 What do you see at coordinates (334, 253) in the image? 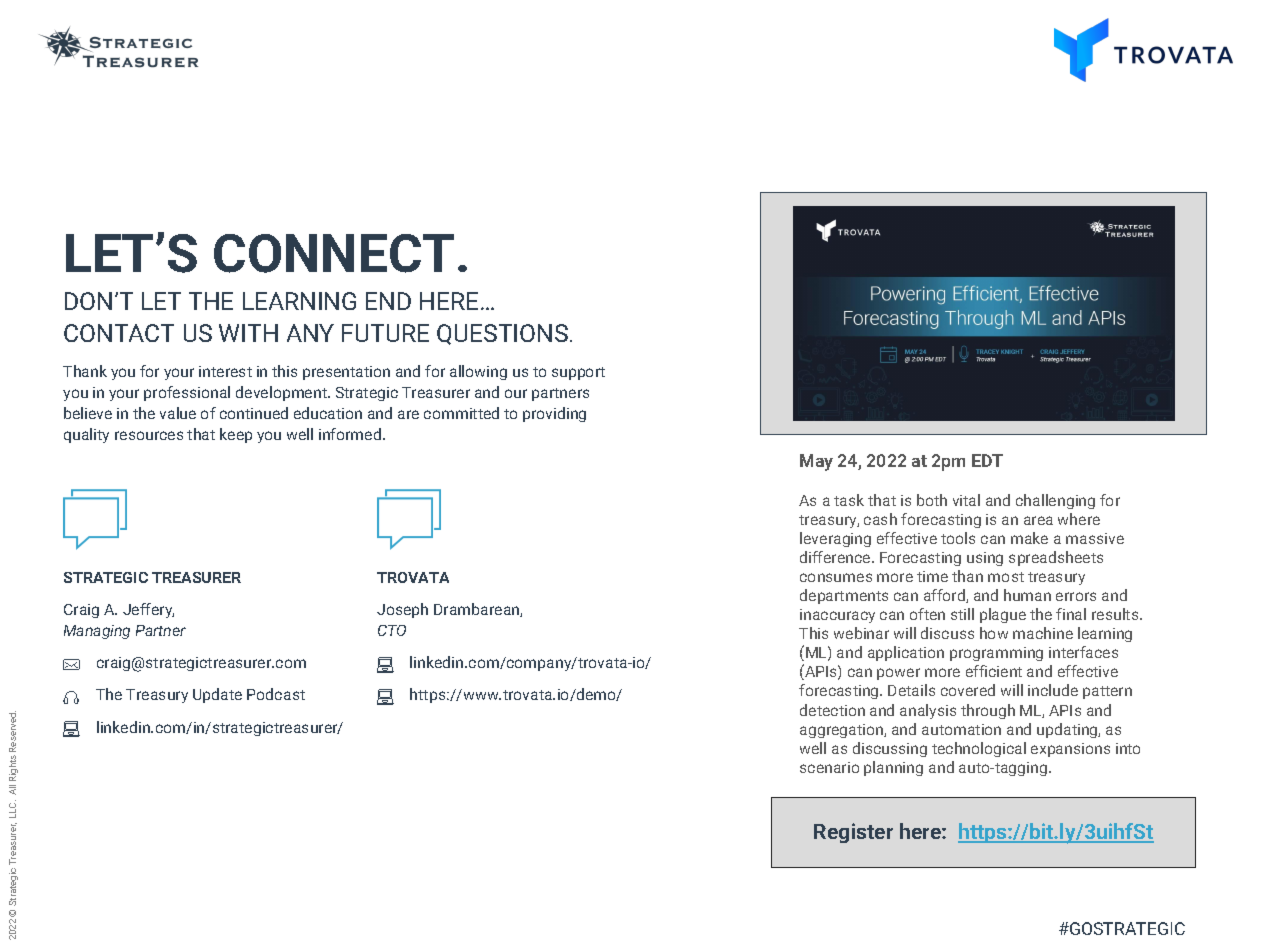
I see `CONNECT` at bounding box center [334, 253].
